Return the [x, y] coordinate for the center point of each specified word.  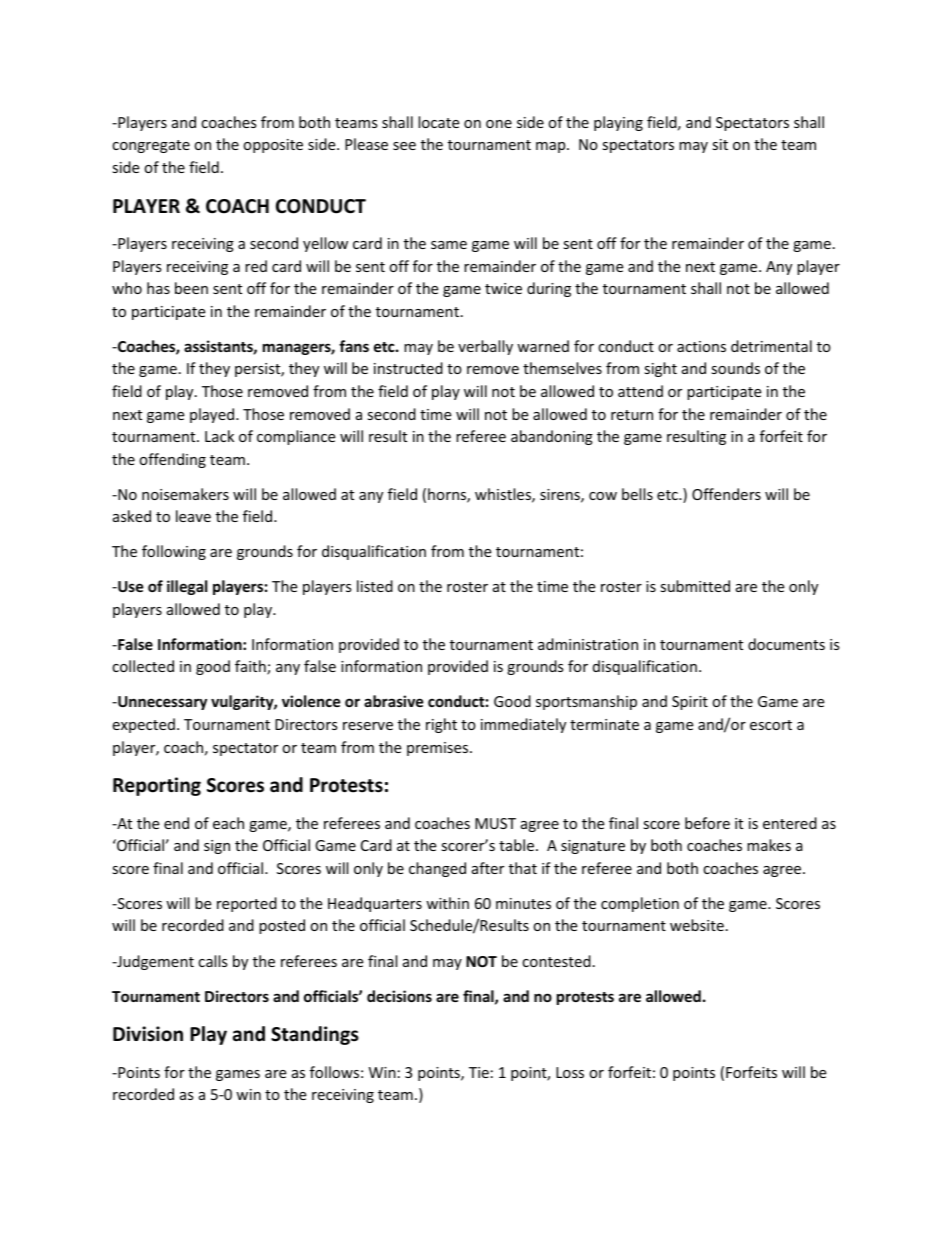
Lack [219, 436]
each [228, 823]
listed [375, 586]
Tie [479, 1072]
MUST [495, 823]
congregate [151, 146]
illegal [187, 587]
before [707, 823]
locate [438, 122]
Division [148, 1034]
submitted [695, 586]
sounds [735, 368]
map [552, 147]
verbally [485, 347]
